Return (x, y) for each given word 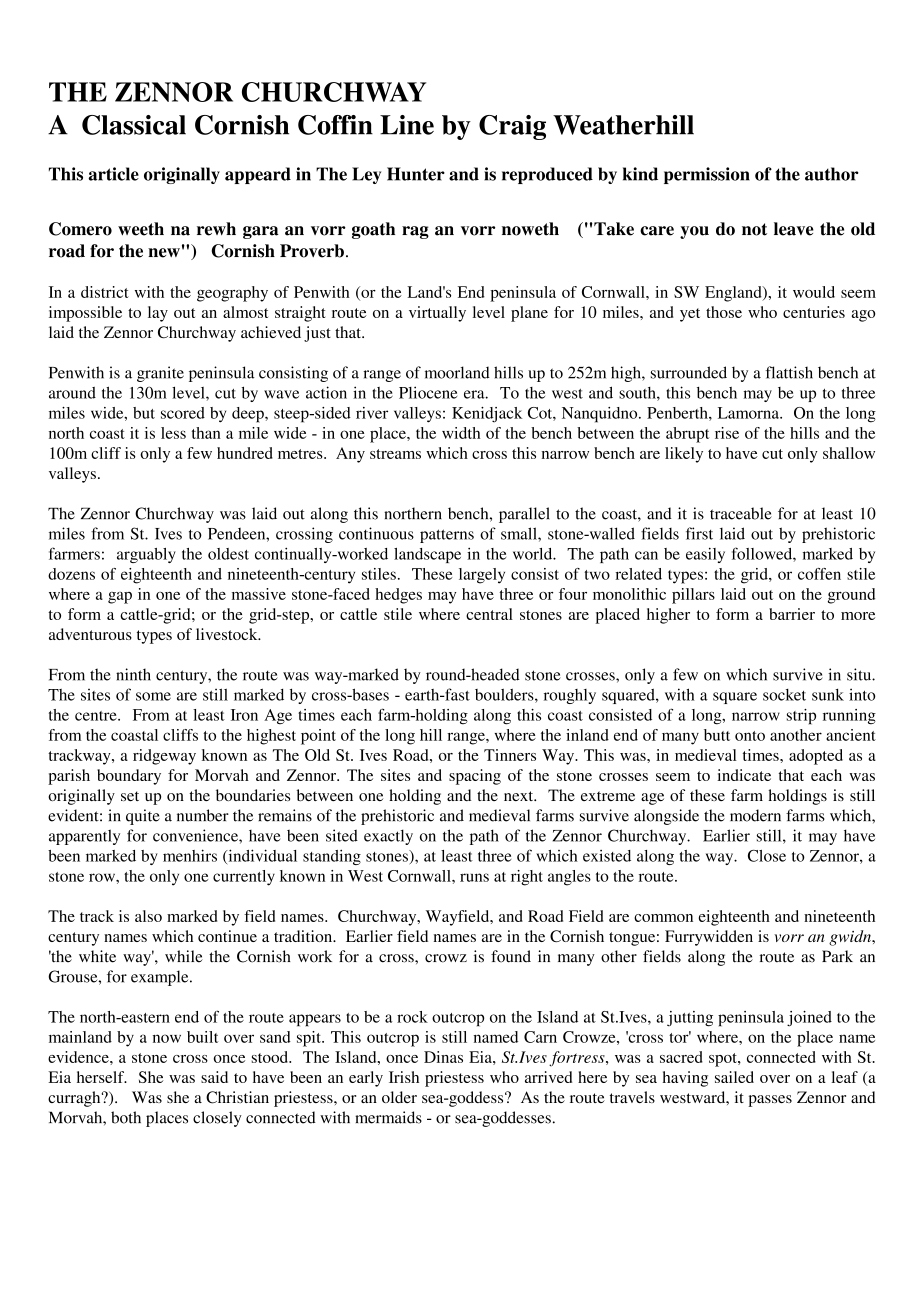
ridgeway (164, 757)
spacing (475, 777)
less (173, 433)
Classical (134, 125)
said (214, 1077)
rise (727, 433)
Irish (404, 1077)
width (461, 433)
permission (707, 175)
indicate (744, 775)
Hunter (416, 174)
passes (770, 1101)
